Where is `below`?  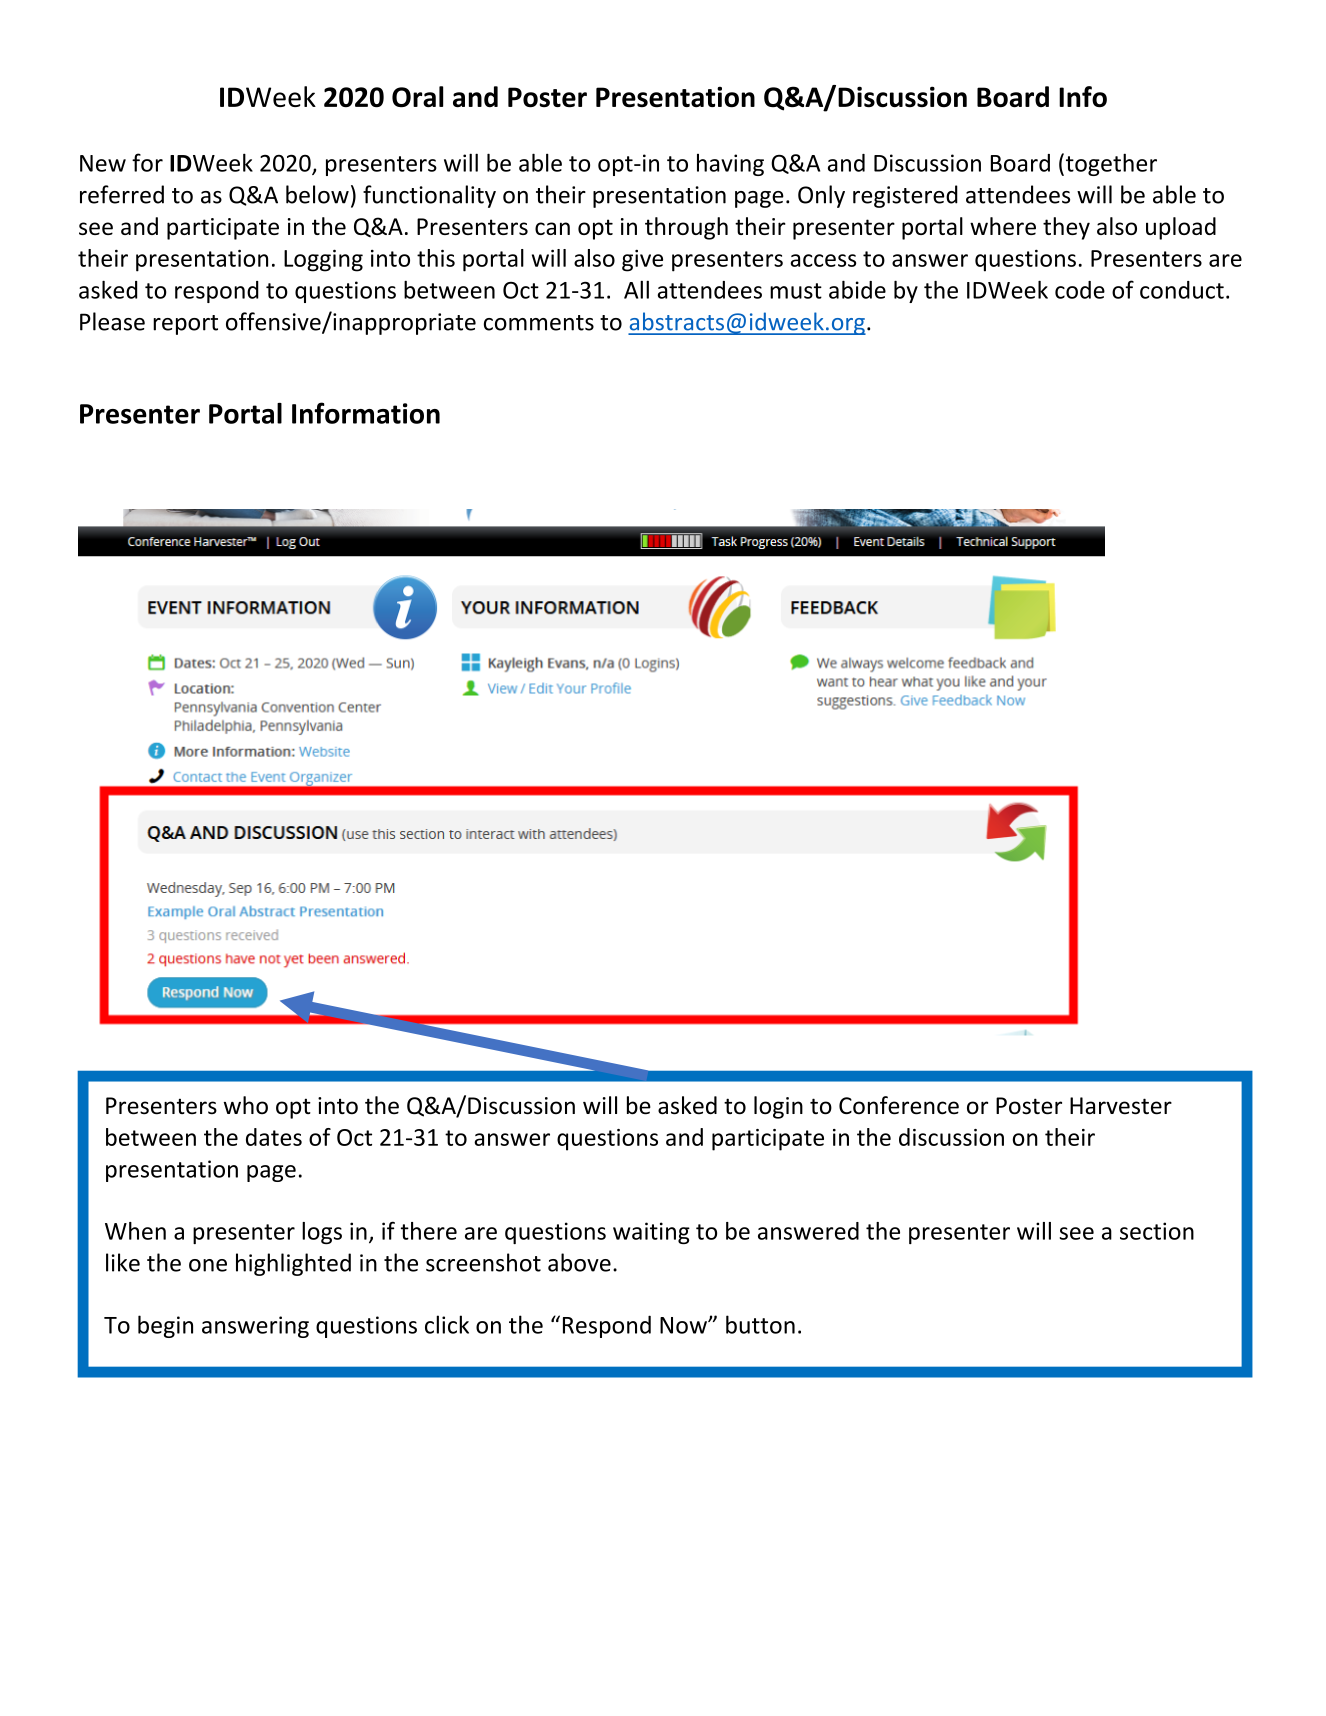
below is located at coordinates (317, 194).
